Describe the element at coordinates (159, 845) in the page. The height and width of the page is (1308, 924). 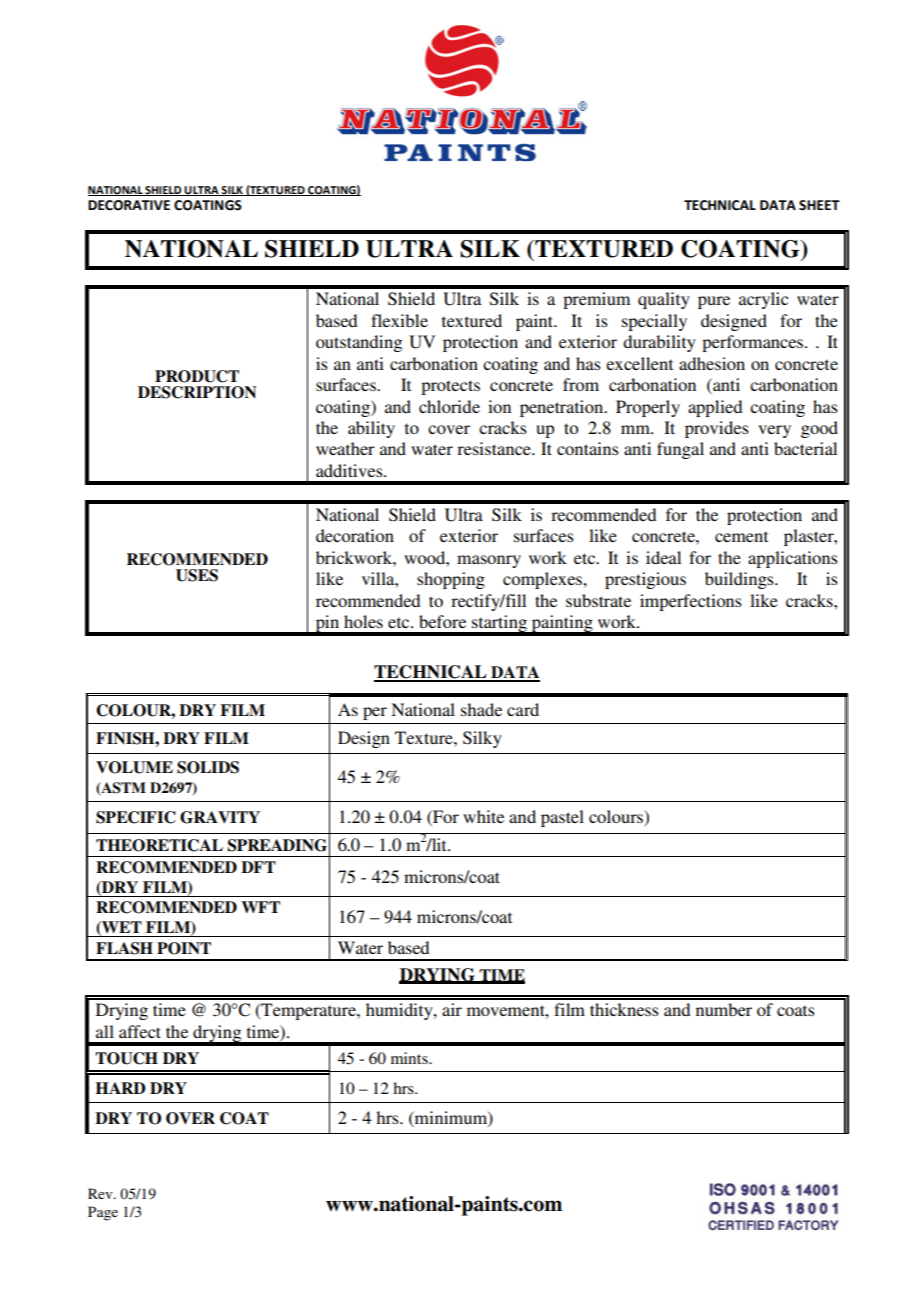
I see `THEORETICAL` at that location.
